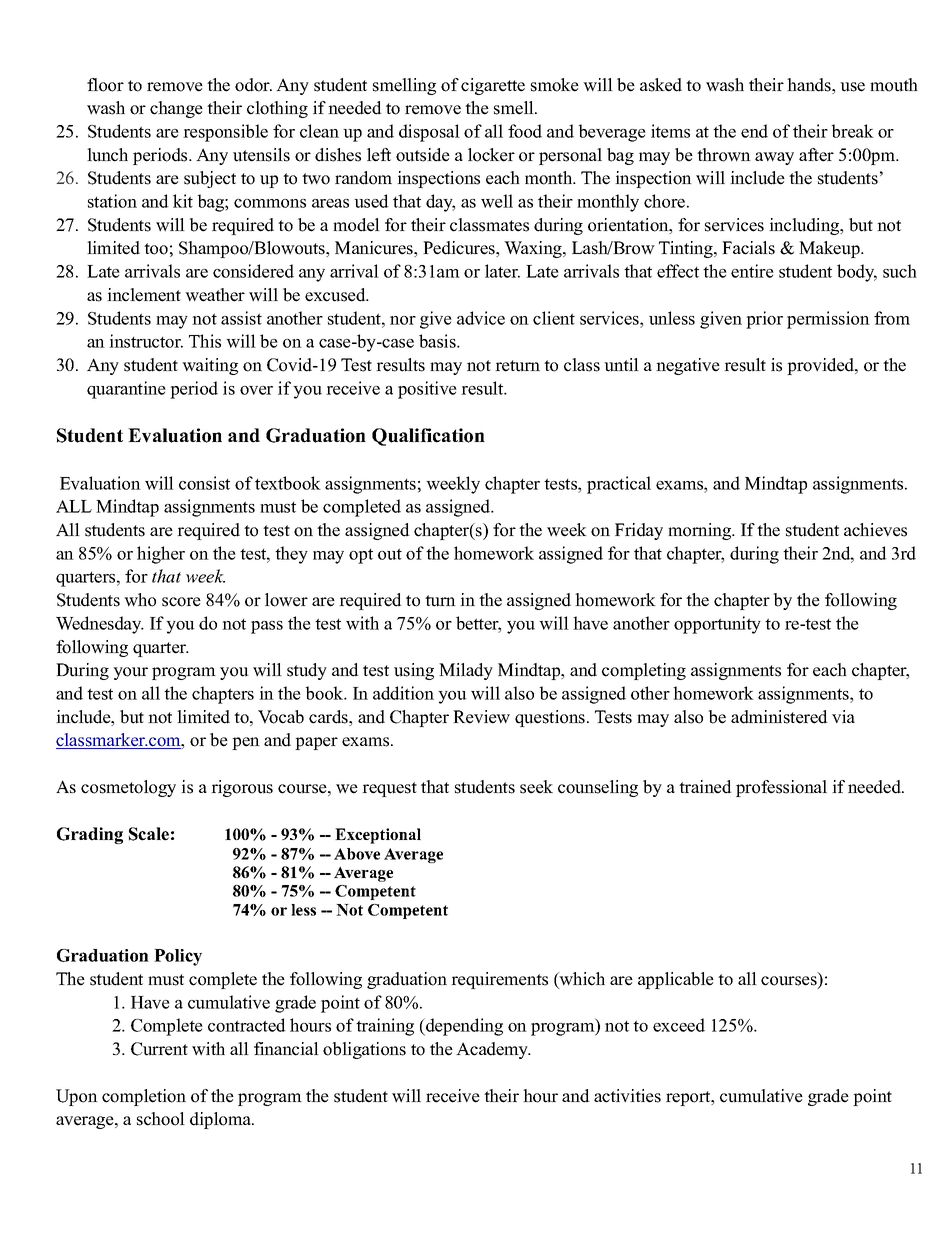  What do you see at coordinates (493, 1050) in the page?
I see `Academy` at bounding box center [493, 1050].
